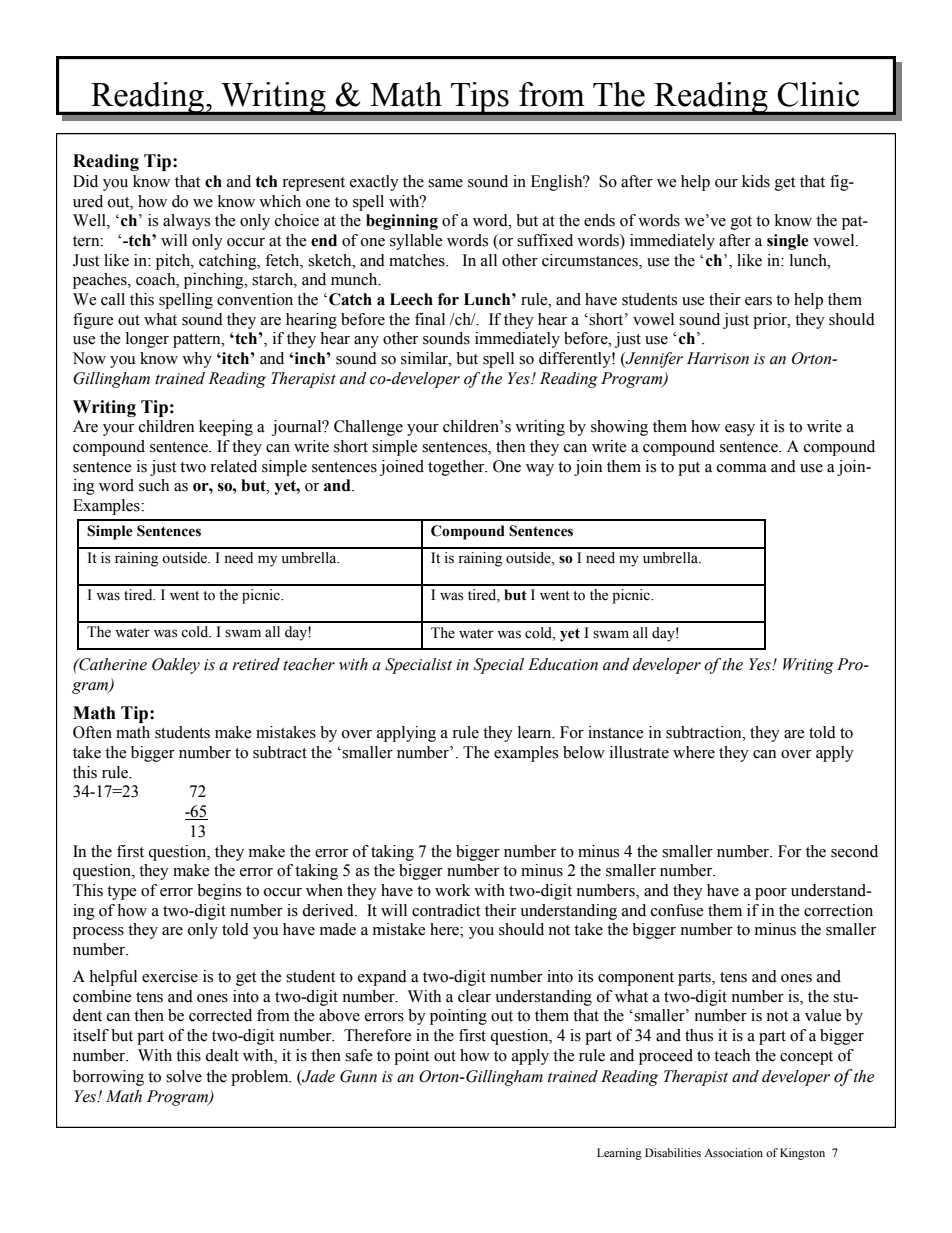  I want to click on Gunn, so click(358, 1076).
